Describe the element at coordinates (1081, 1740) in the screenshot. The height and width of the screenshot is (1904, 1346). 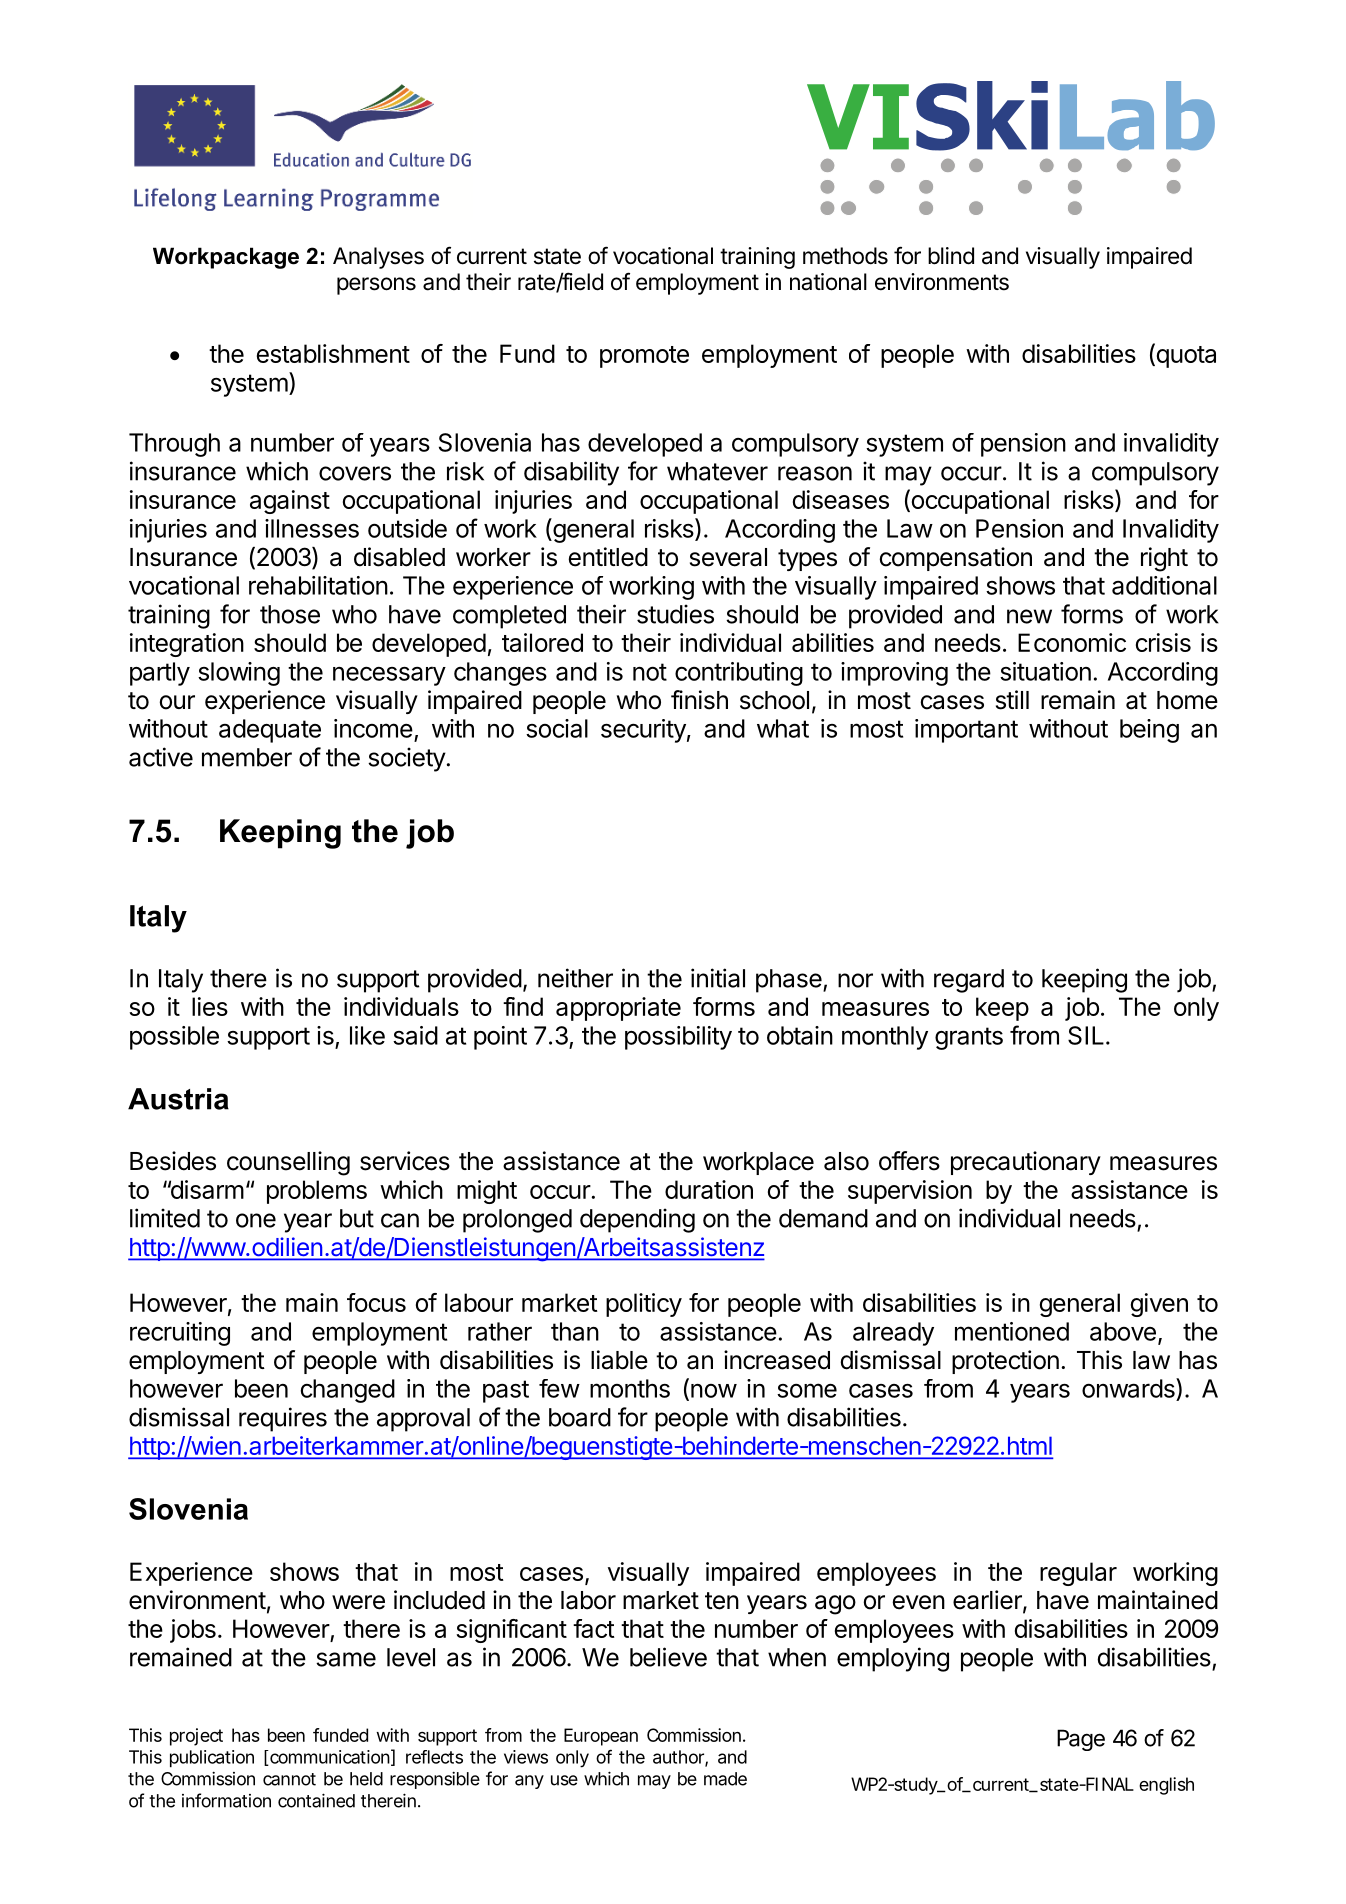
I see `Page` at that location.
